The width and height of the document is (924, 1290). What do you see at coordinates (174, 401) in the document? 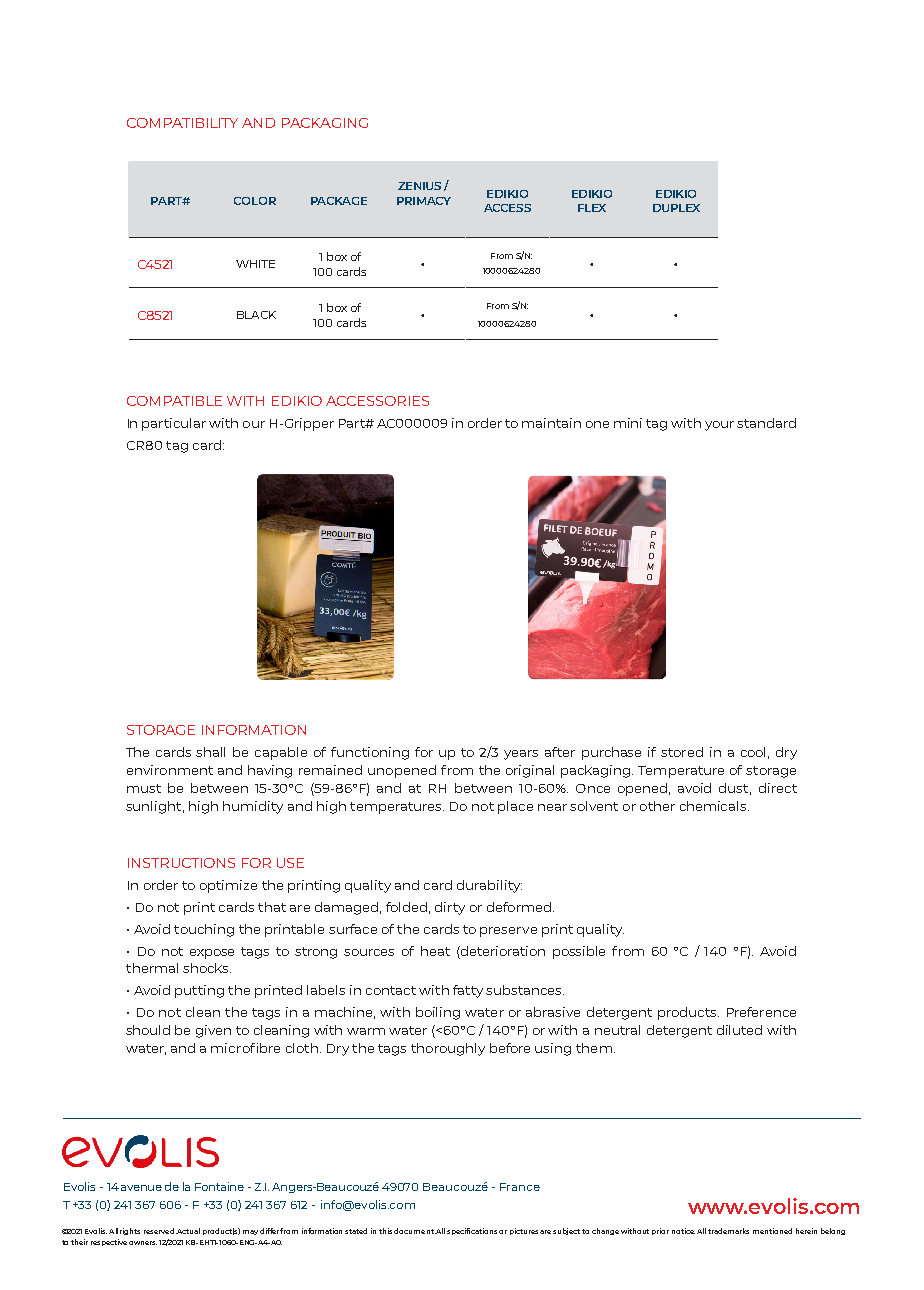
I see `COMPATIBLE` at bounding box center [174, 401].
